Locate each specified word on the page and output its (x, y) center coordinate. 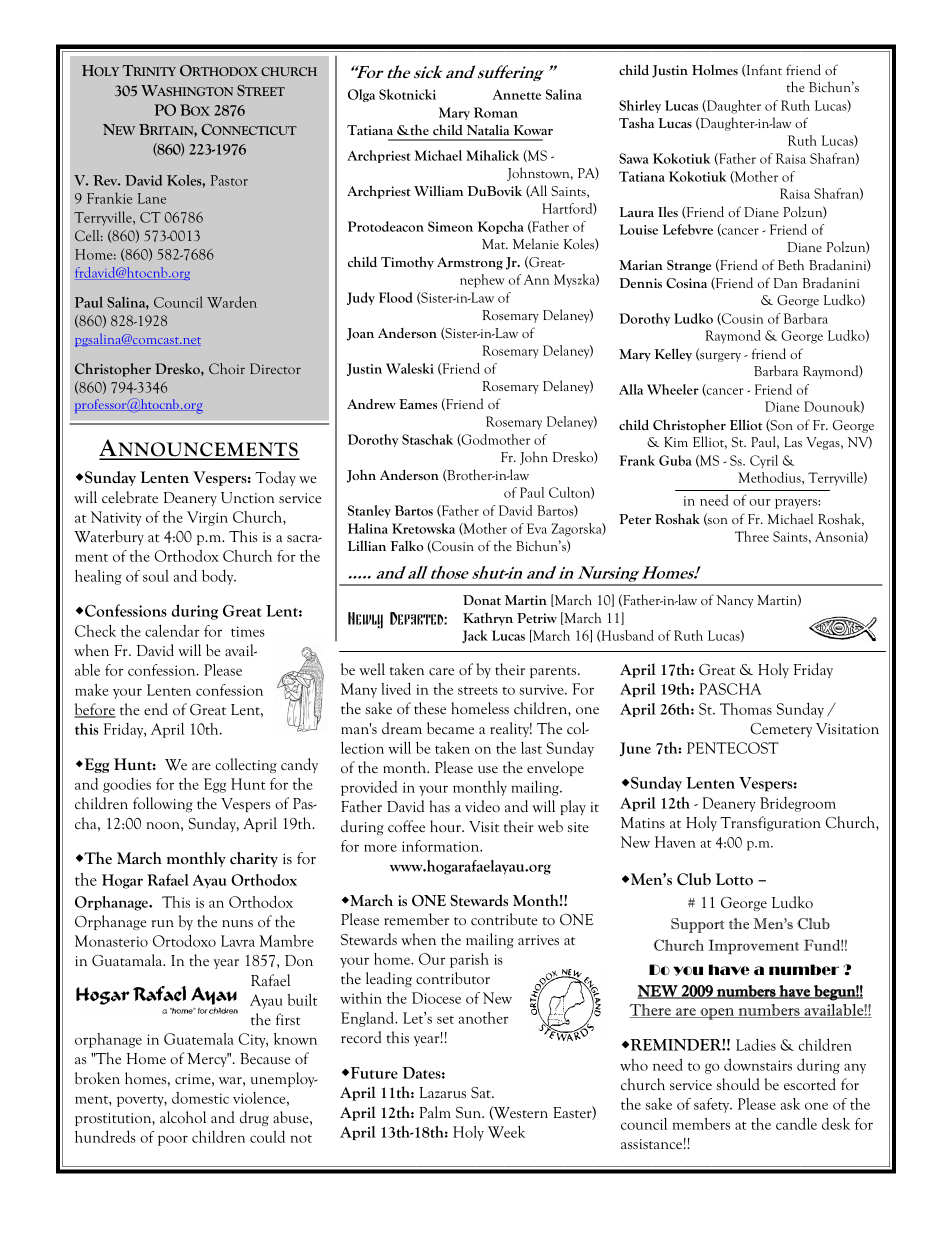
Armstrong (470, 263)
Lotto (734, 879)
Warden (232, 302)
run (163, 923)
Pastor (229, 180)
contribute (504, 919)
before (95, 710)
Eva (537, 528)
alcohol (183, 1117)
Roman (496, 112)
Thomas (746, 709)
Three (752, 536)
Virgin (207, 518)
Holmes (715, 69)
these (430, 708)
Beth (791, 264)
